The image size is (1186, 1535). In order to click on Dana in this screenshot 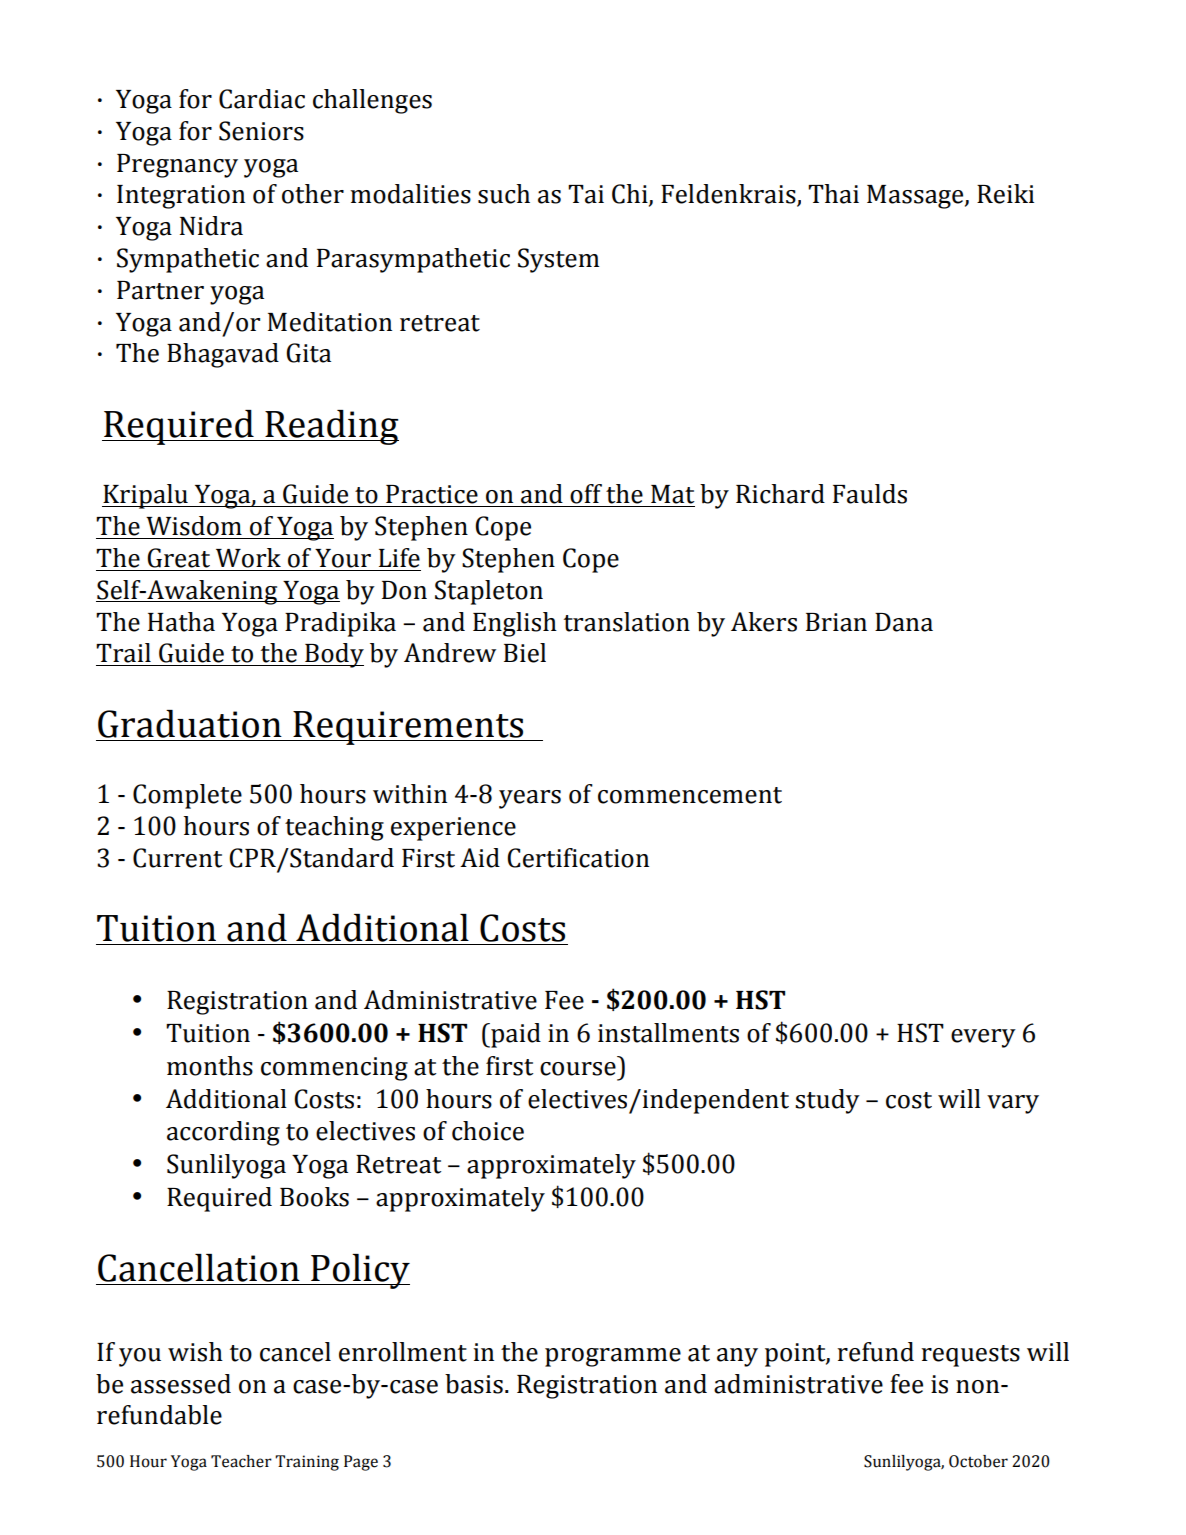, I will do `click(904, 622)`.
